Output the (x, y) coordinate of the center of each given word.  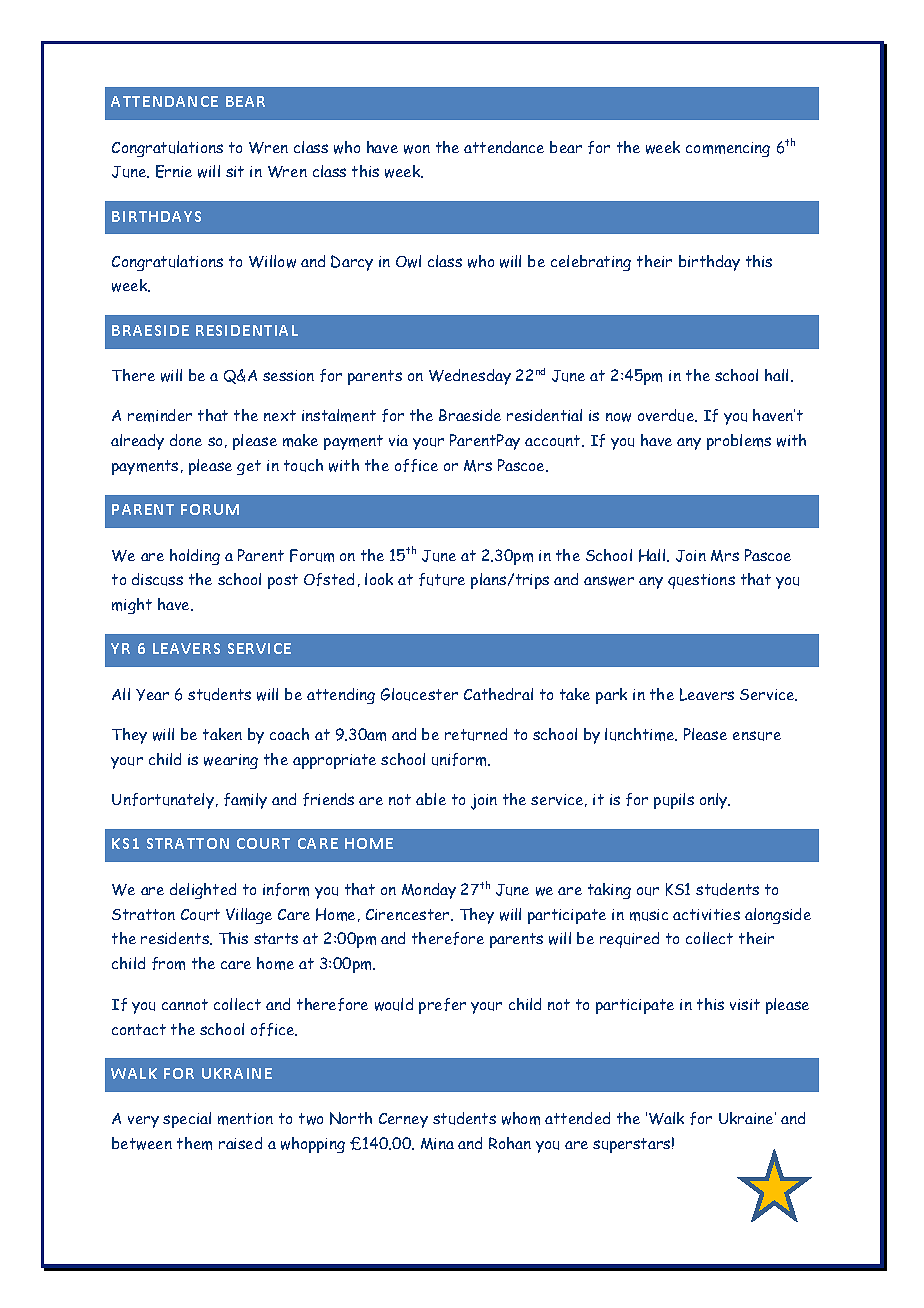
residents (176, 938)
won (417, 149)
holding (195, 557)
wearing (231, 761)
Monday (429, 891)
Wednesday (470, 377)
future (442, 579)
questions (701, 581)
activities (706, 914)
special (187, 1120)
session (288, 375)
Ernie (174, 171)
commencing (728, 149)
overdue (667, 415)
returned (476, 734)
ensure (757, 736)
